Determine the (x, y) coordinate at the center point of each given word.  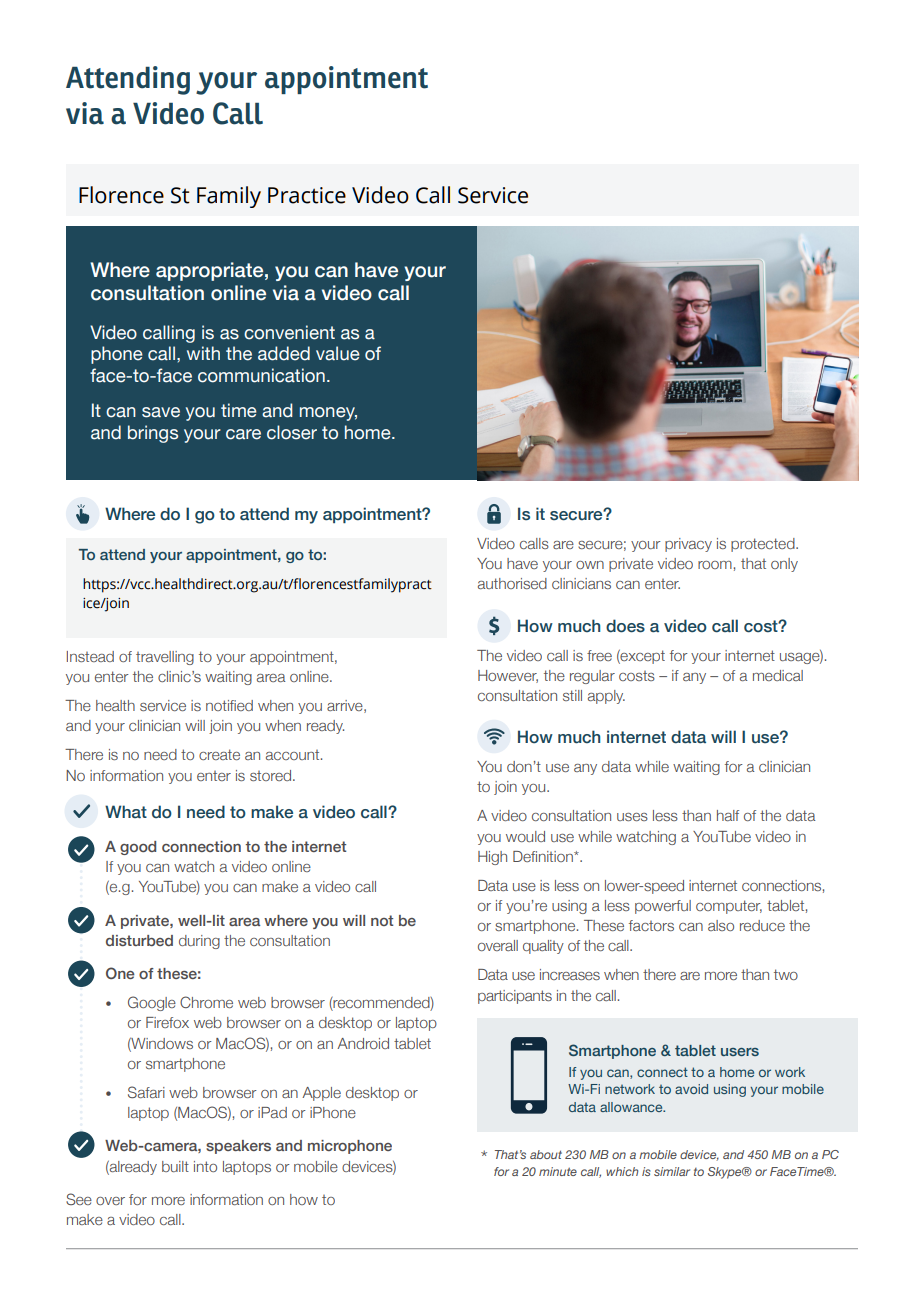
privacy (688, 545)
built (175, 1166)
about (546, 1154)
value (338, 353)
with (203, 353)
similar (672, 1171)
